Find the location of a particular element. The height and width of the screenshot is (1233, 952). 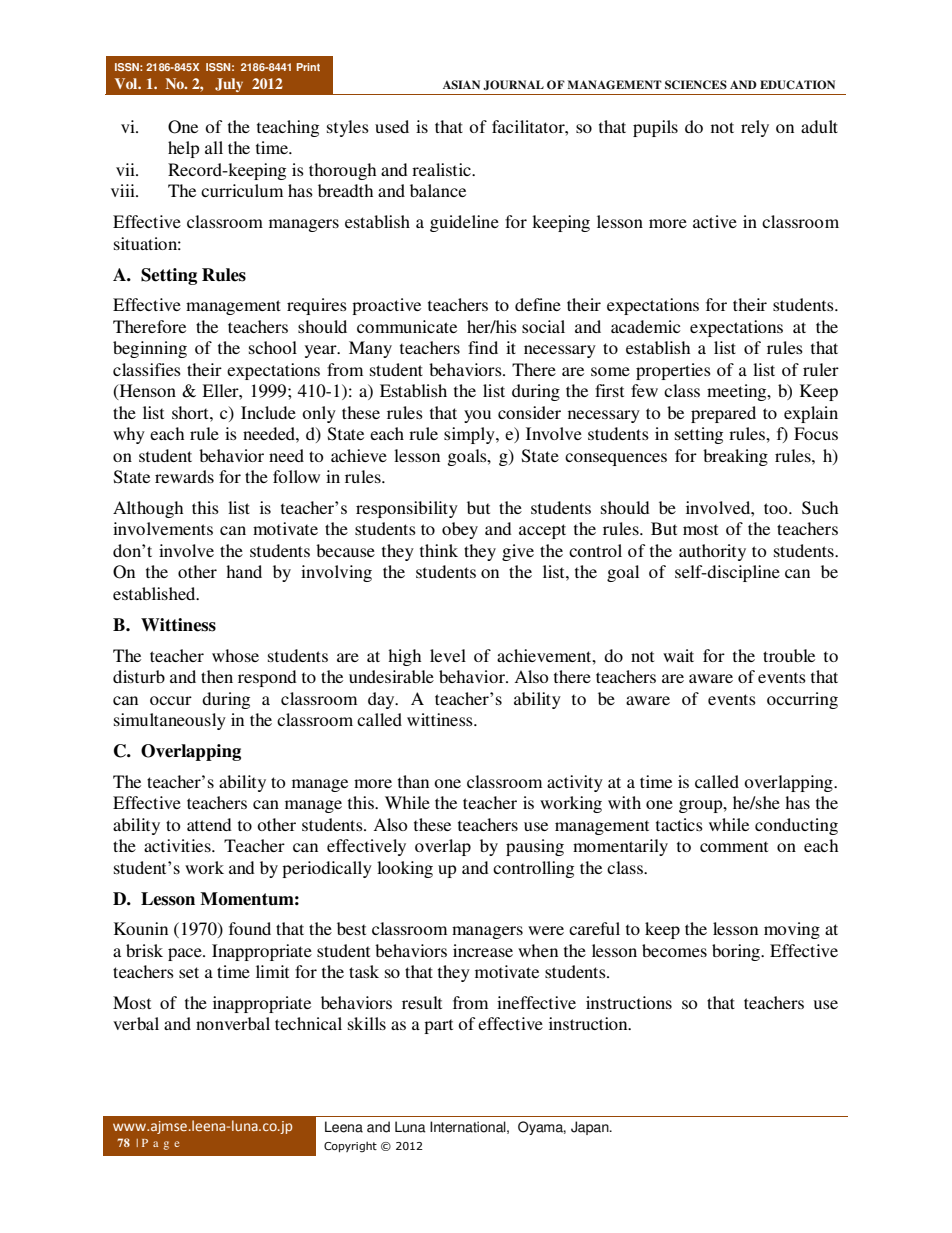

Copyright is located at coordinates (350, 1146).
